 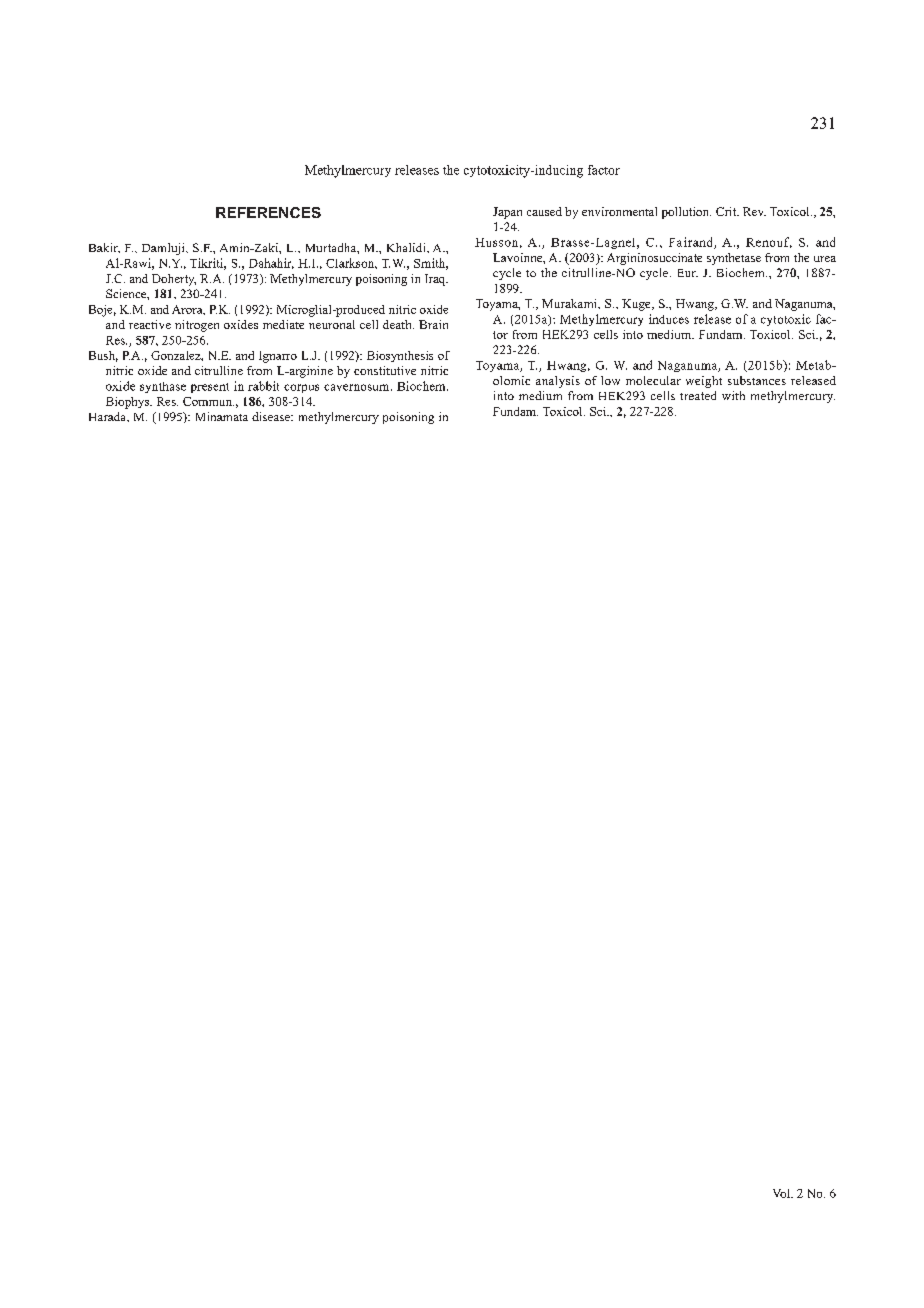 What do you see at coordinates (704, 382) in the page?
I see `weight` at bounding box center [704, 382].
